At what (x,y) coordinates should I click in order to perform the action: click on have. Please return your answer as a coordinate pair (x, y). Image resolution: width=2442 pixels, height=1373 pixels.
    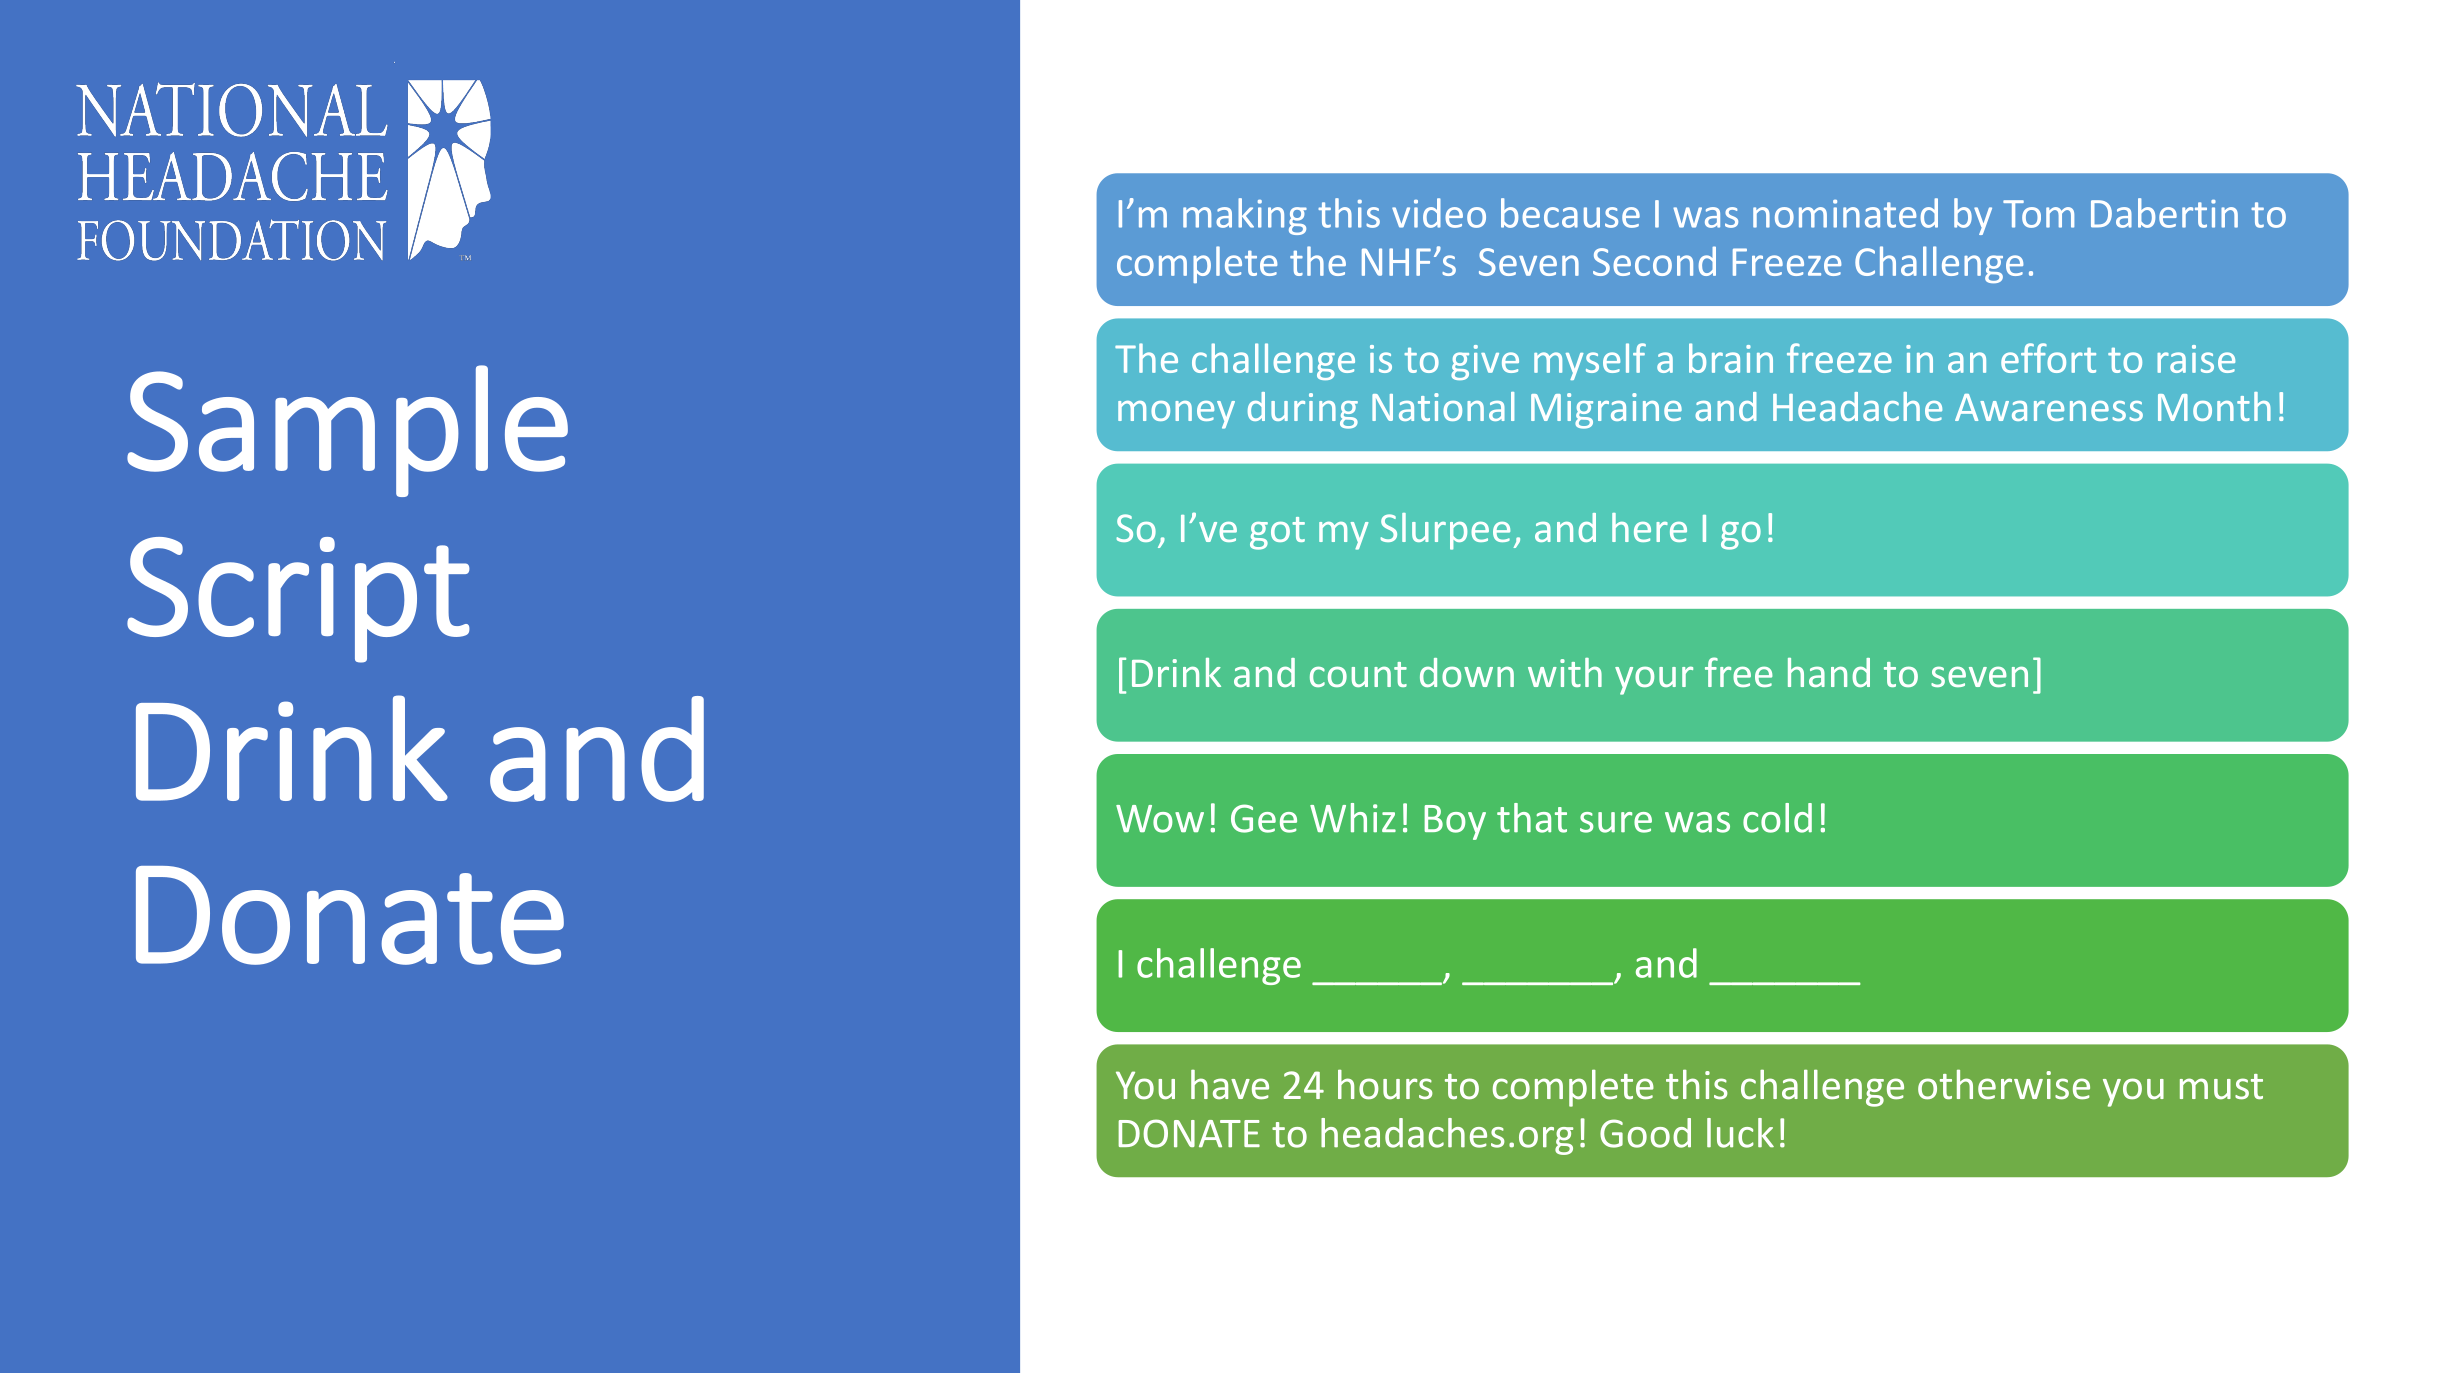
    Looking at the image, I should click on (1230, 1084).
